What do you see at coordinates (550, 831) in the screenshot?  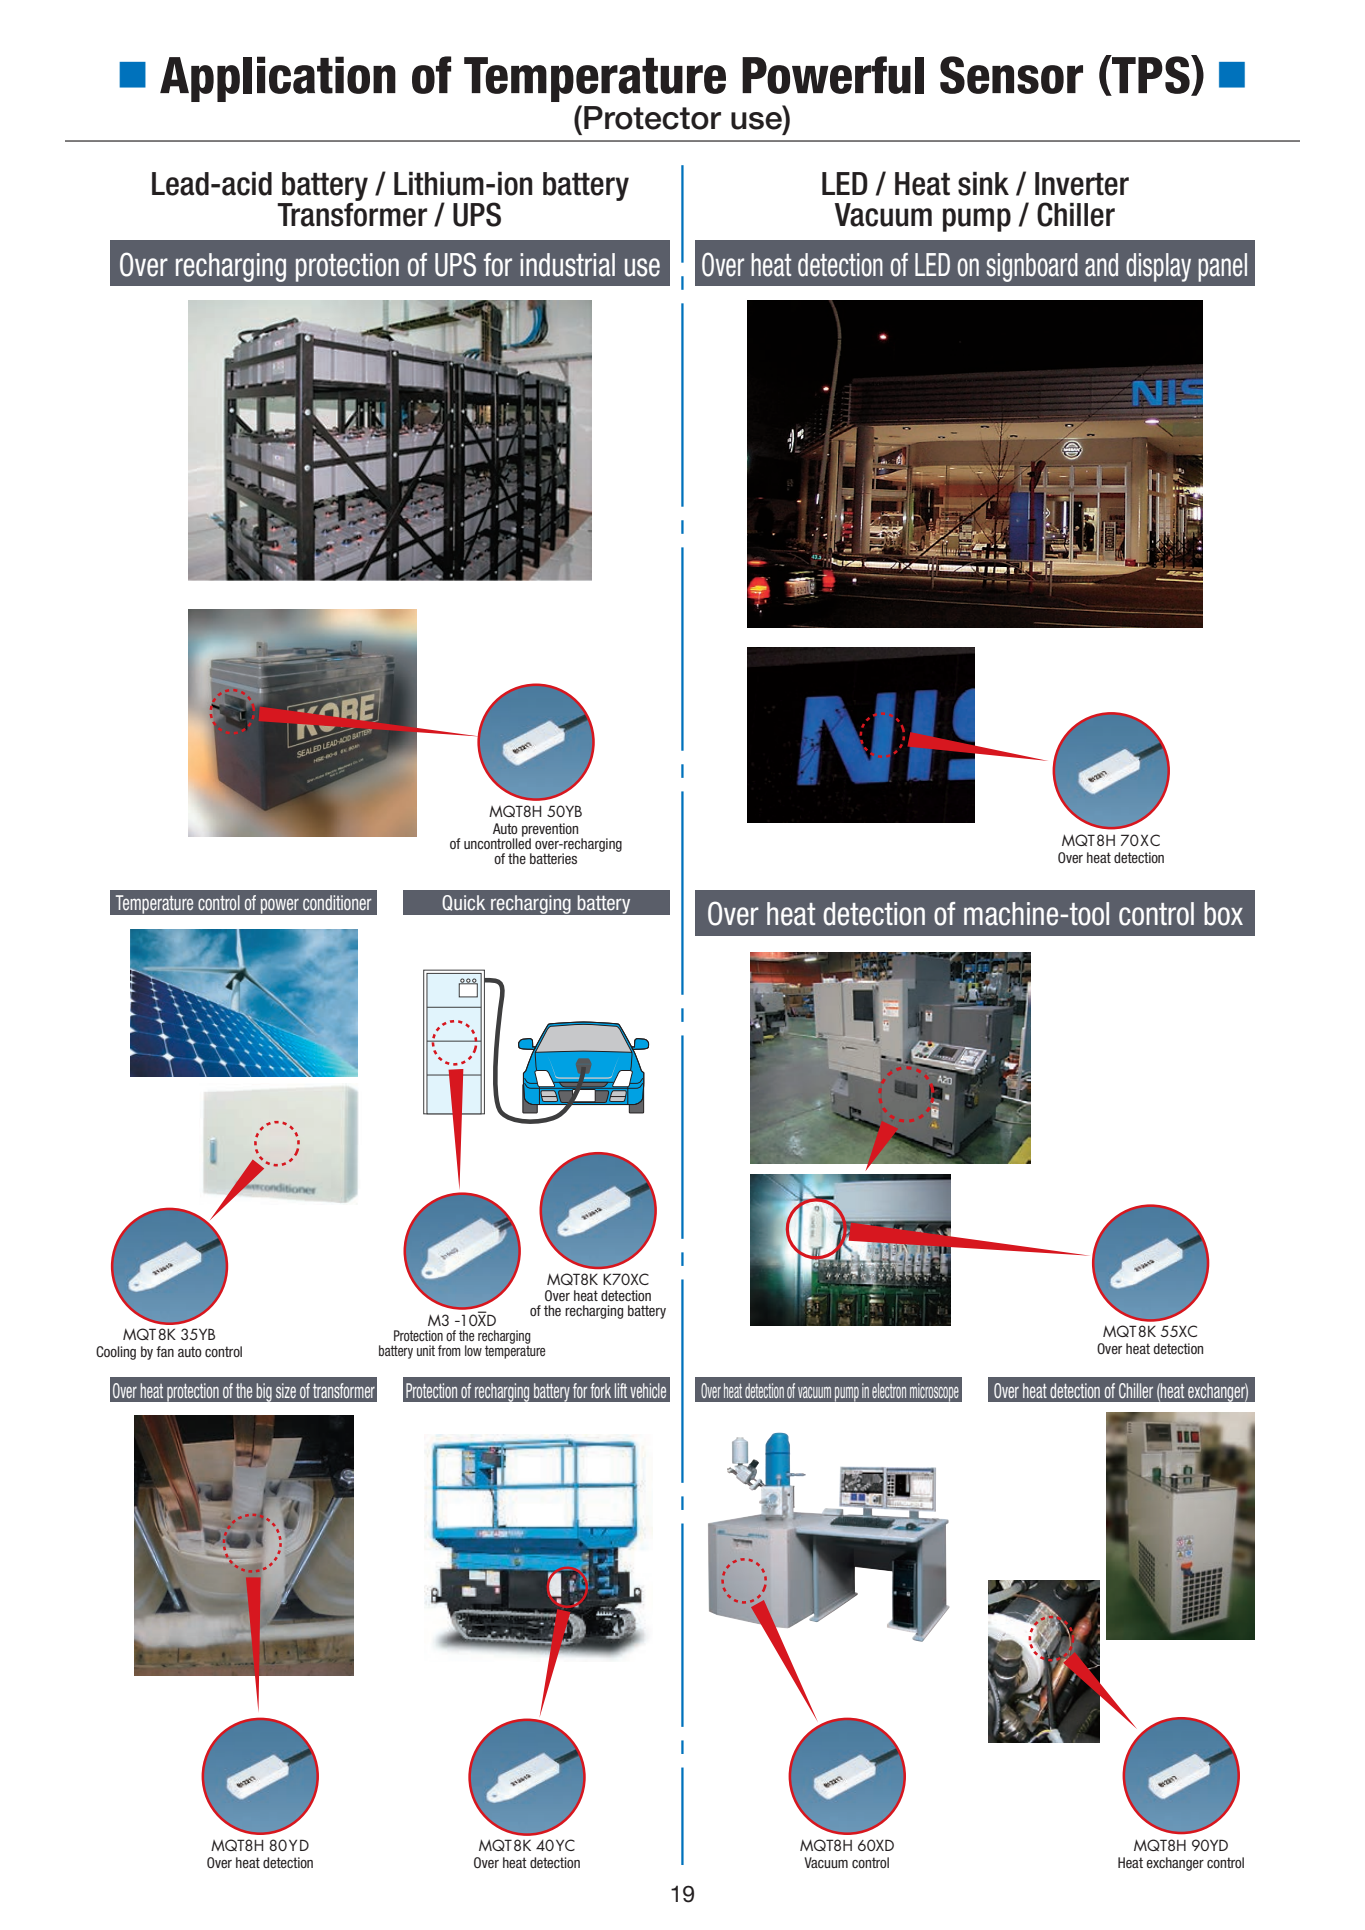 I see `prevention` at bounding box center [550, 831].
